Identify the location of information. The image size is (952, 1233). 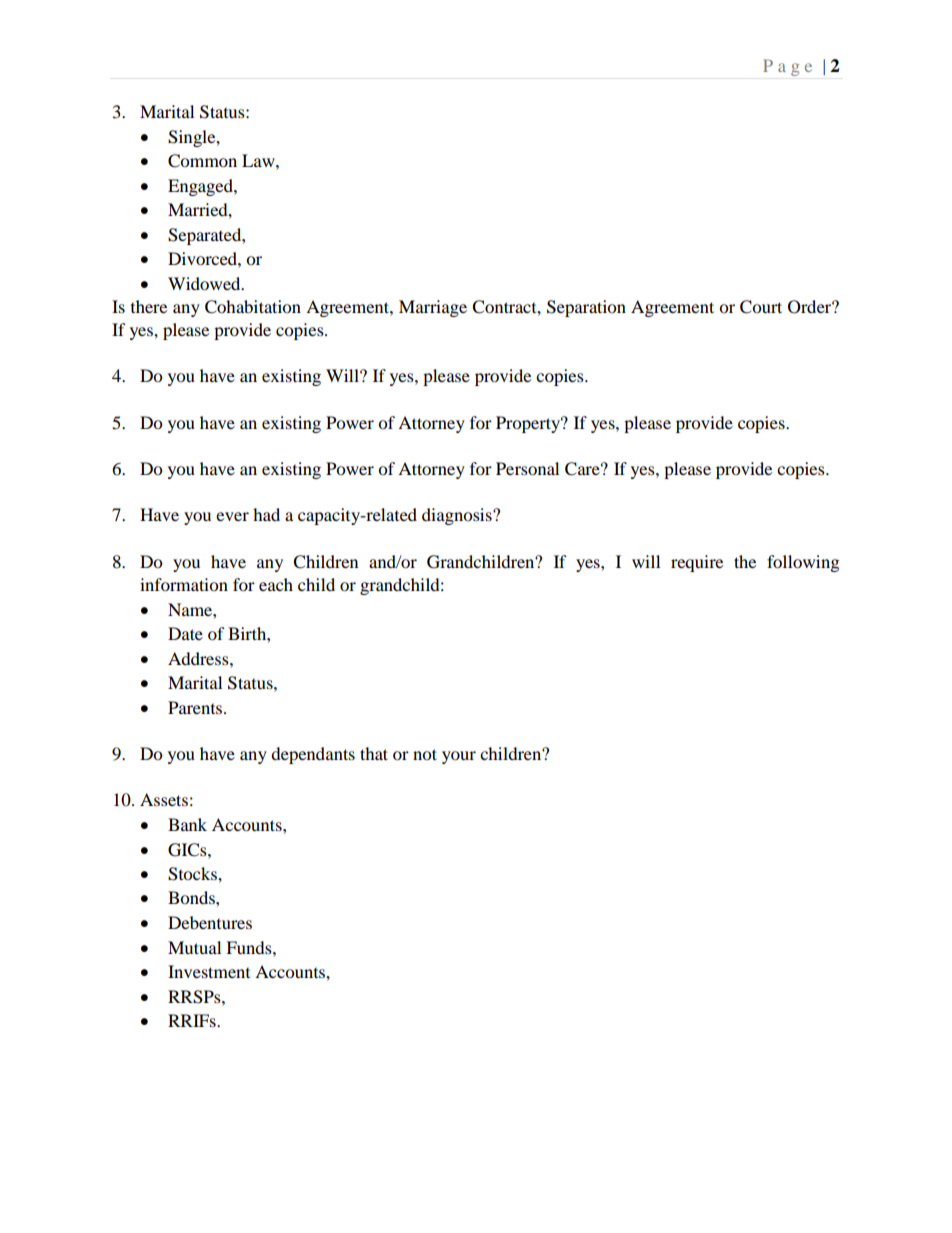
(184, 584).
